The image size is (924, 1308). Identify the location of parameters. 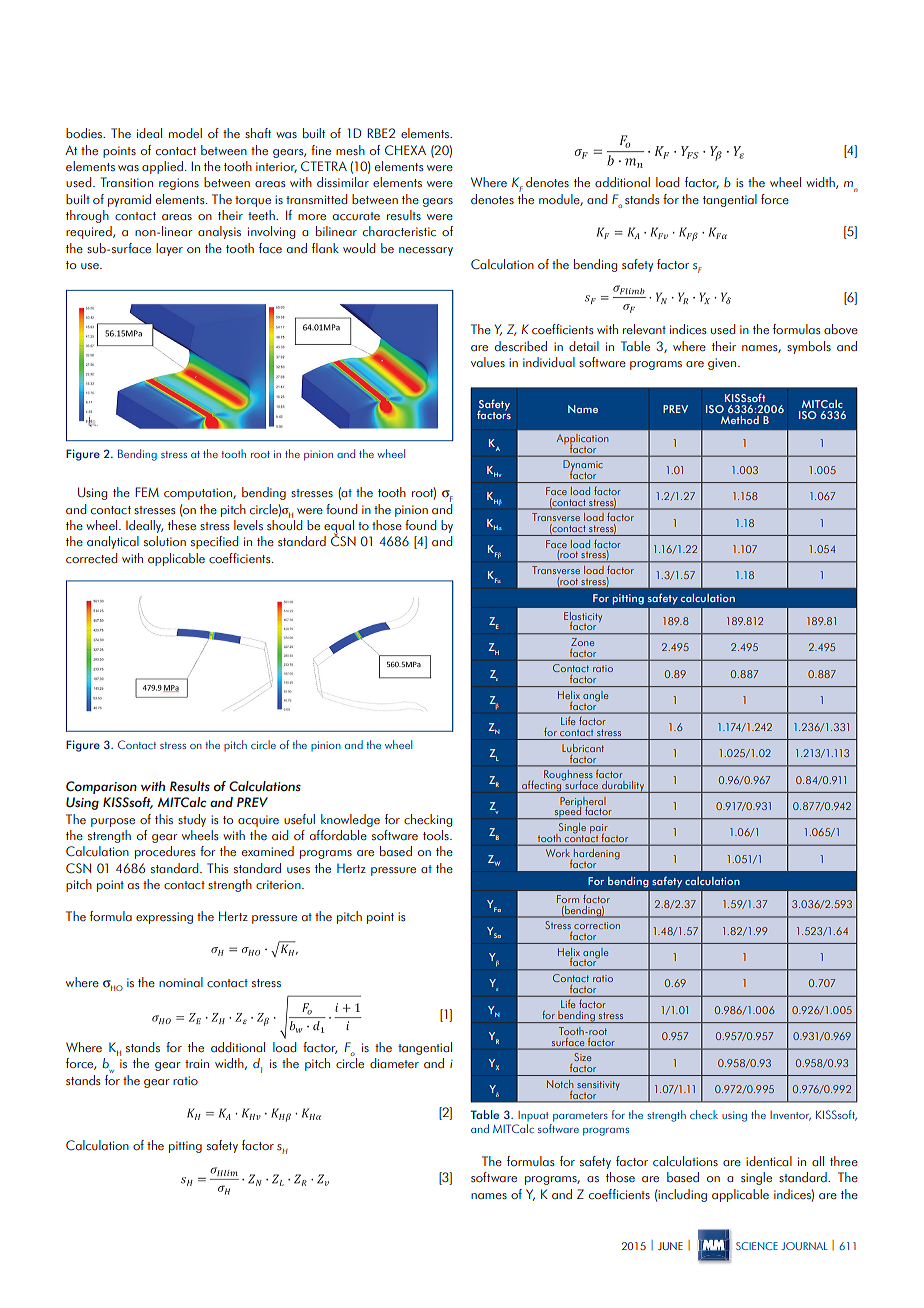
(580, 1117).
